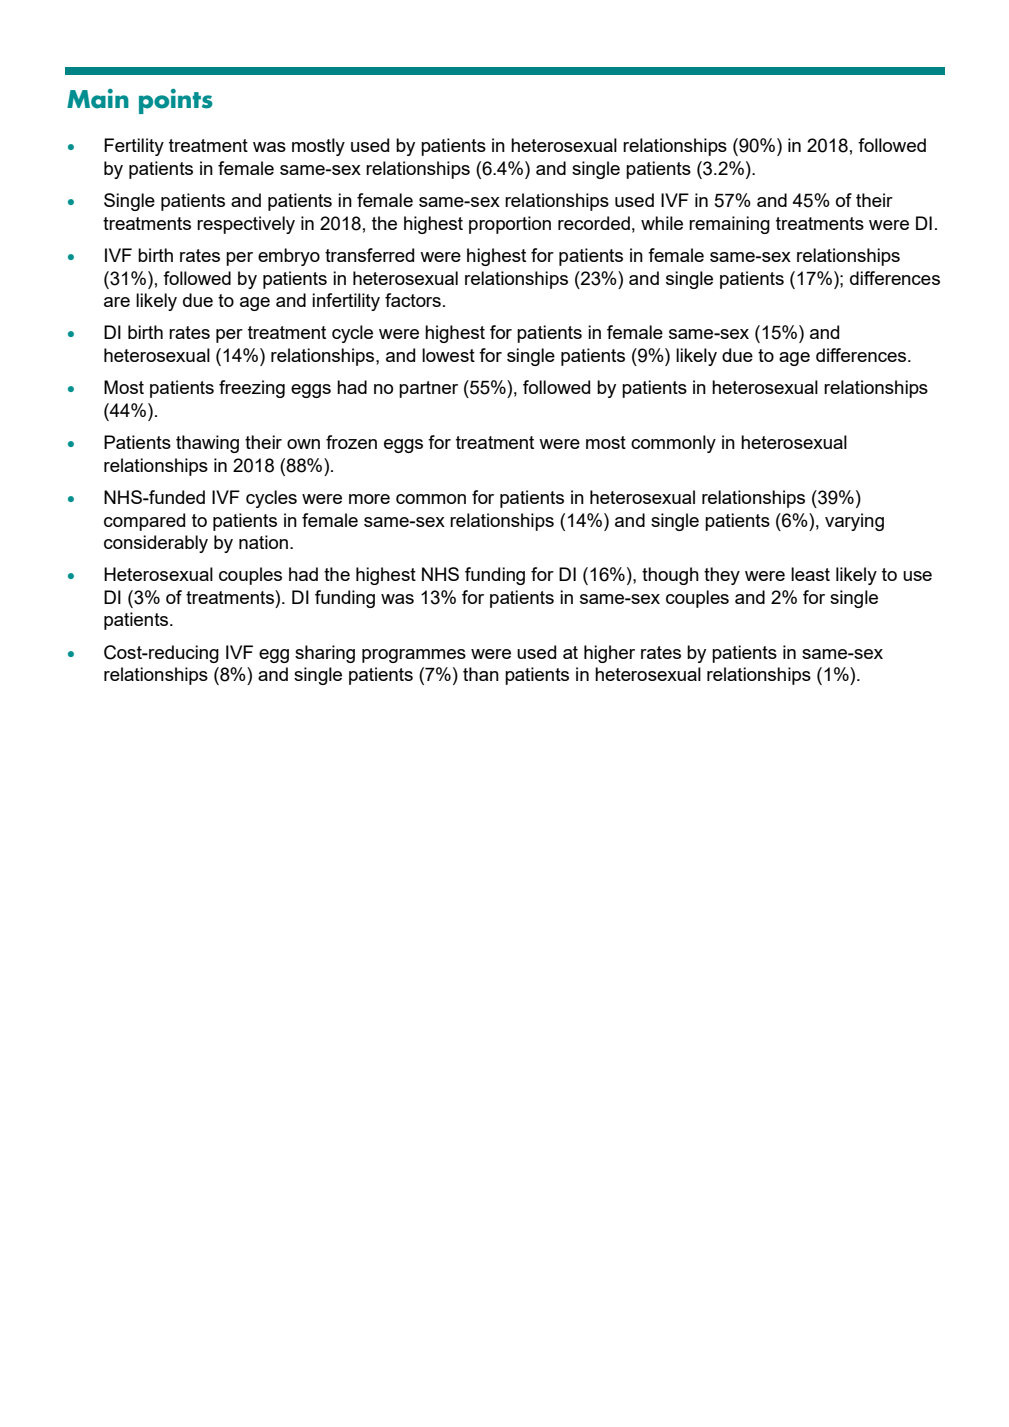 The height and width of the screenshot is (1427, 1009). Describe the element at coordinates (609, 654) in the screenshot. I see `higher` at that location.
